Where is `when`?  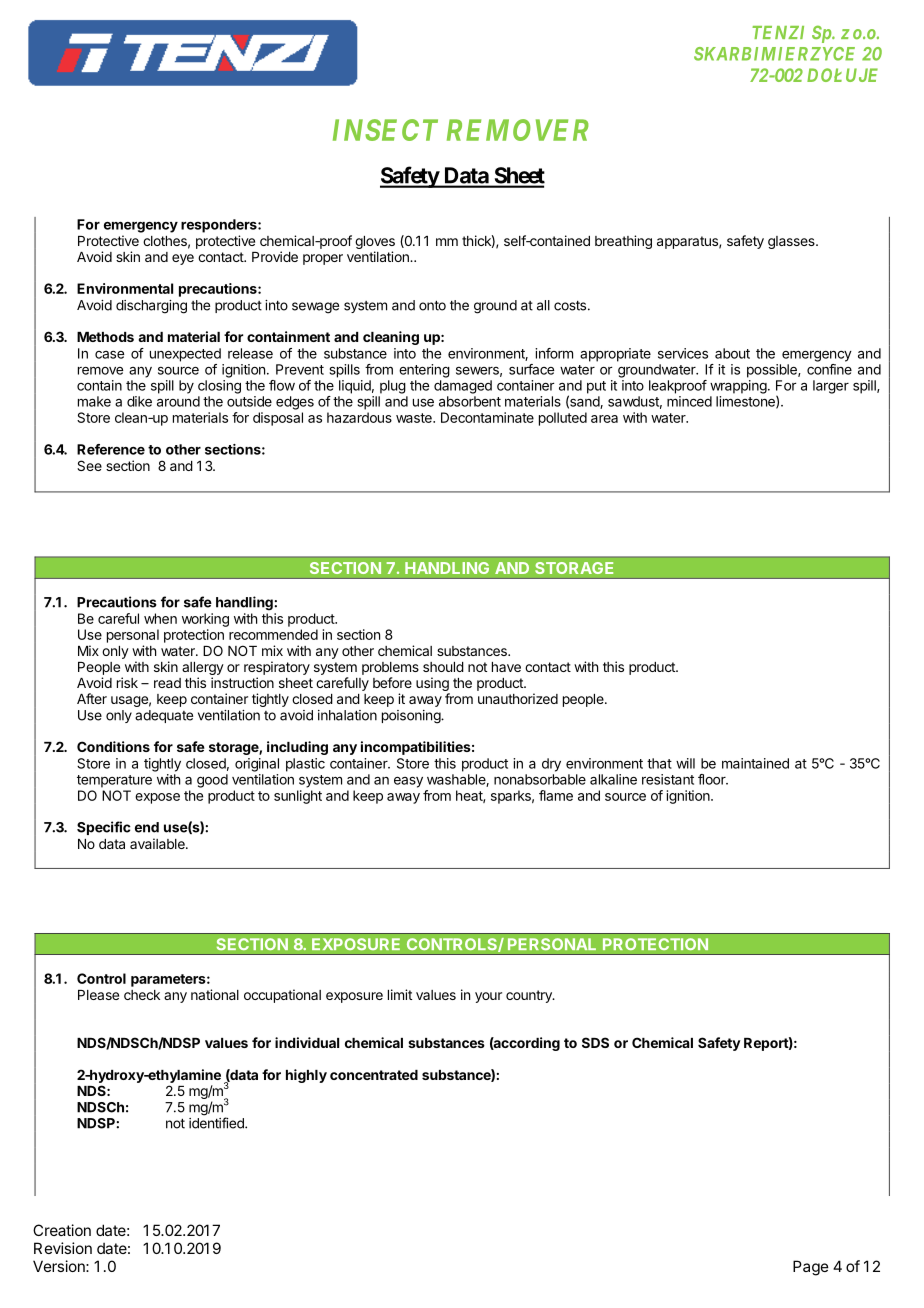
when is located at coordinates (160, 618).
